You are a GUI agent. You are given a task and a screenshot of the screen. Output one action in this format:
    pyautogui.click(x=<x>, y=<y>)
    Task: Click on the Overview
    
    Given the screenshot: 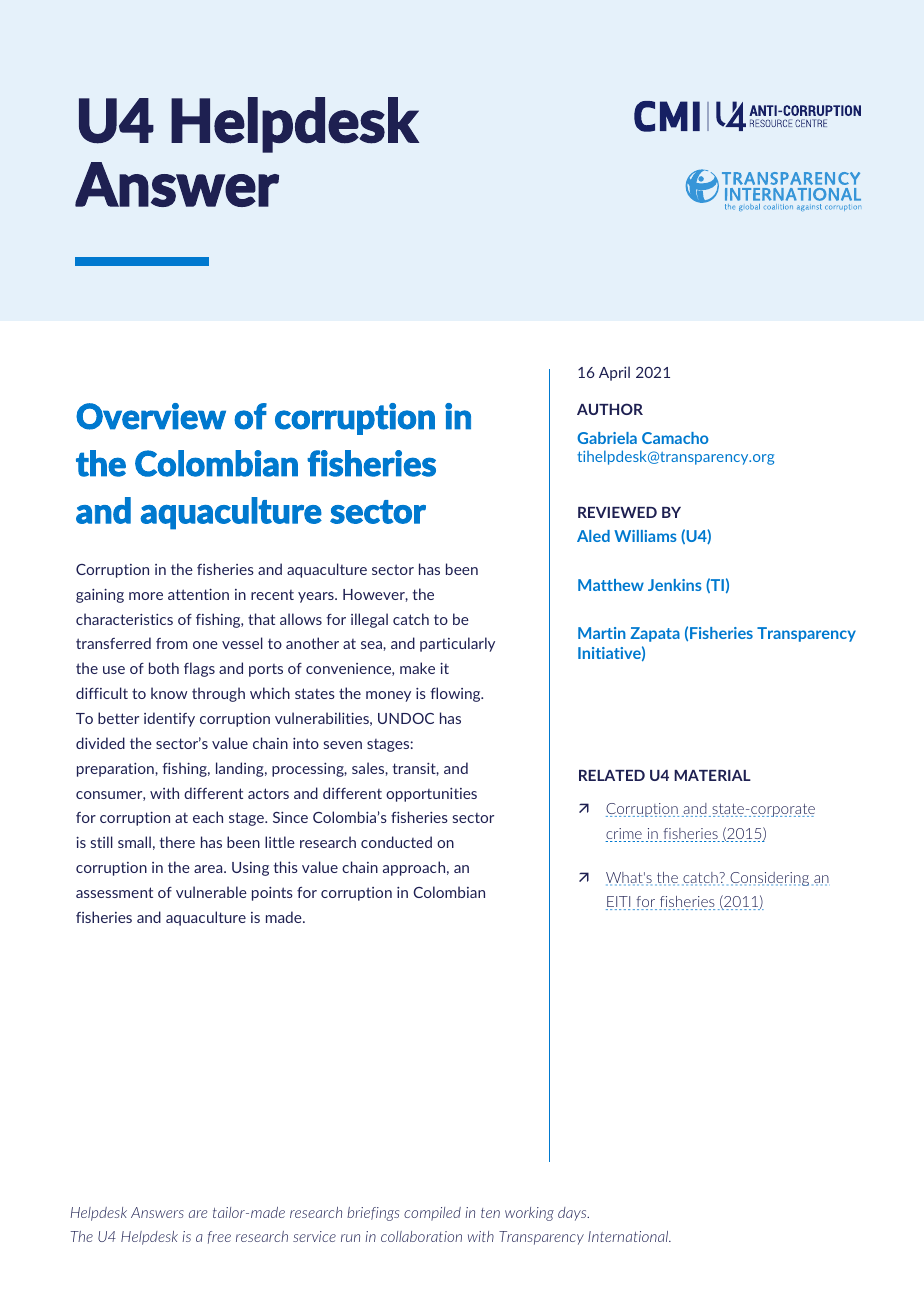 What is the action you would take?
    pyautogui.click(x=151, y=416)
